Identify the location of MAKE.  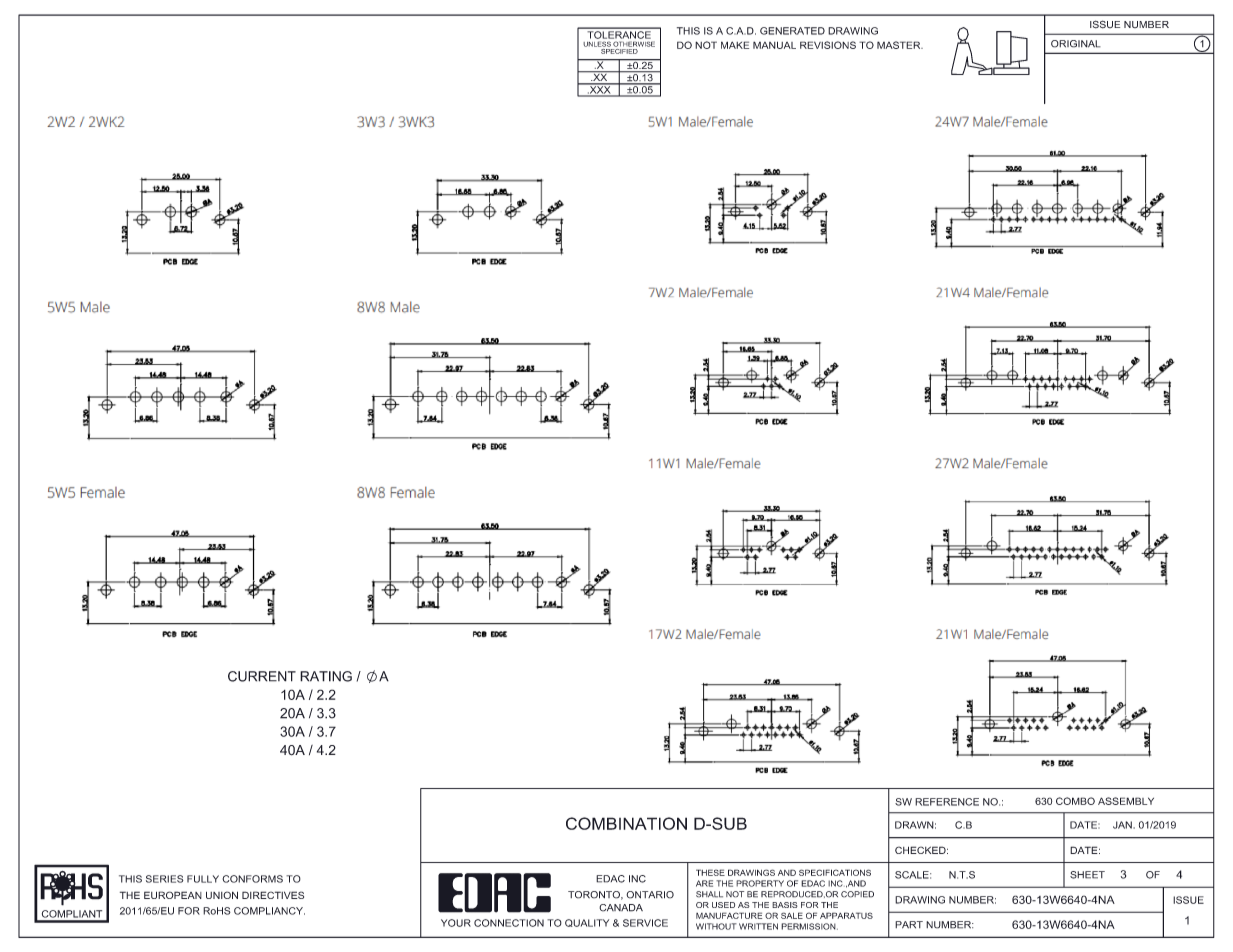
(735, 45).
